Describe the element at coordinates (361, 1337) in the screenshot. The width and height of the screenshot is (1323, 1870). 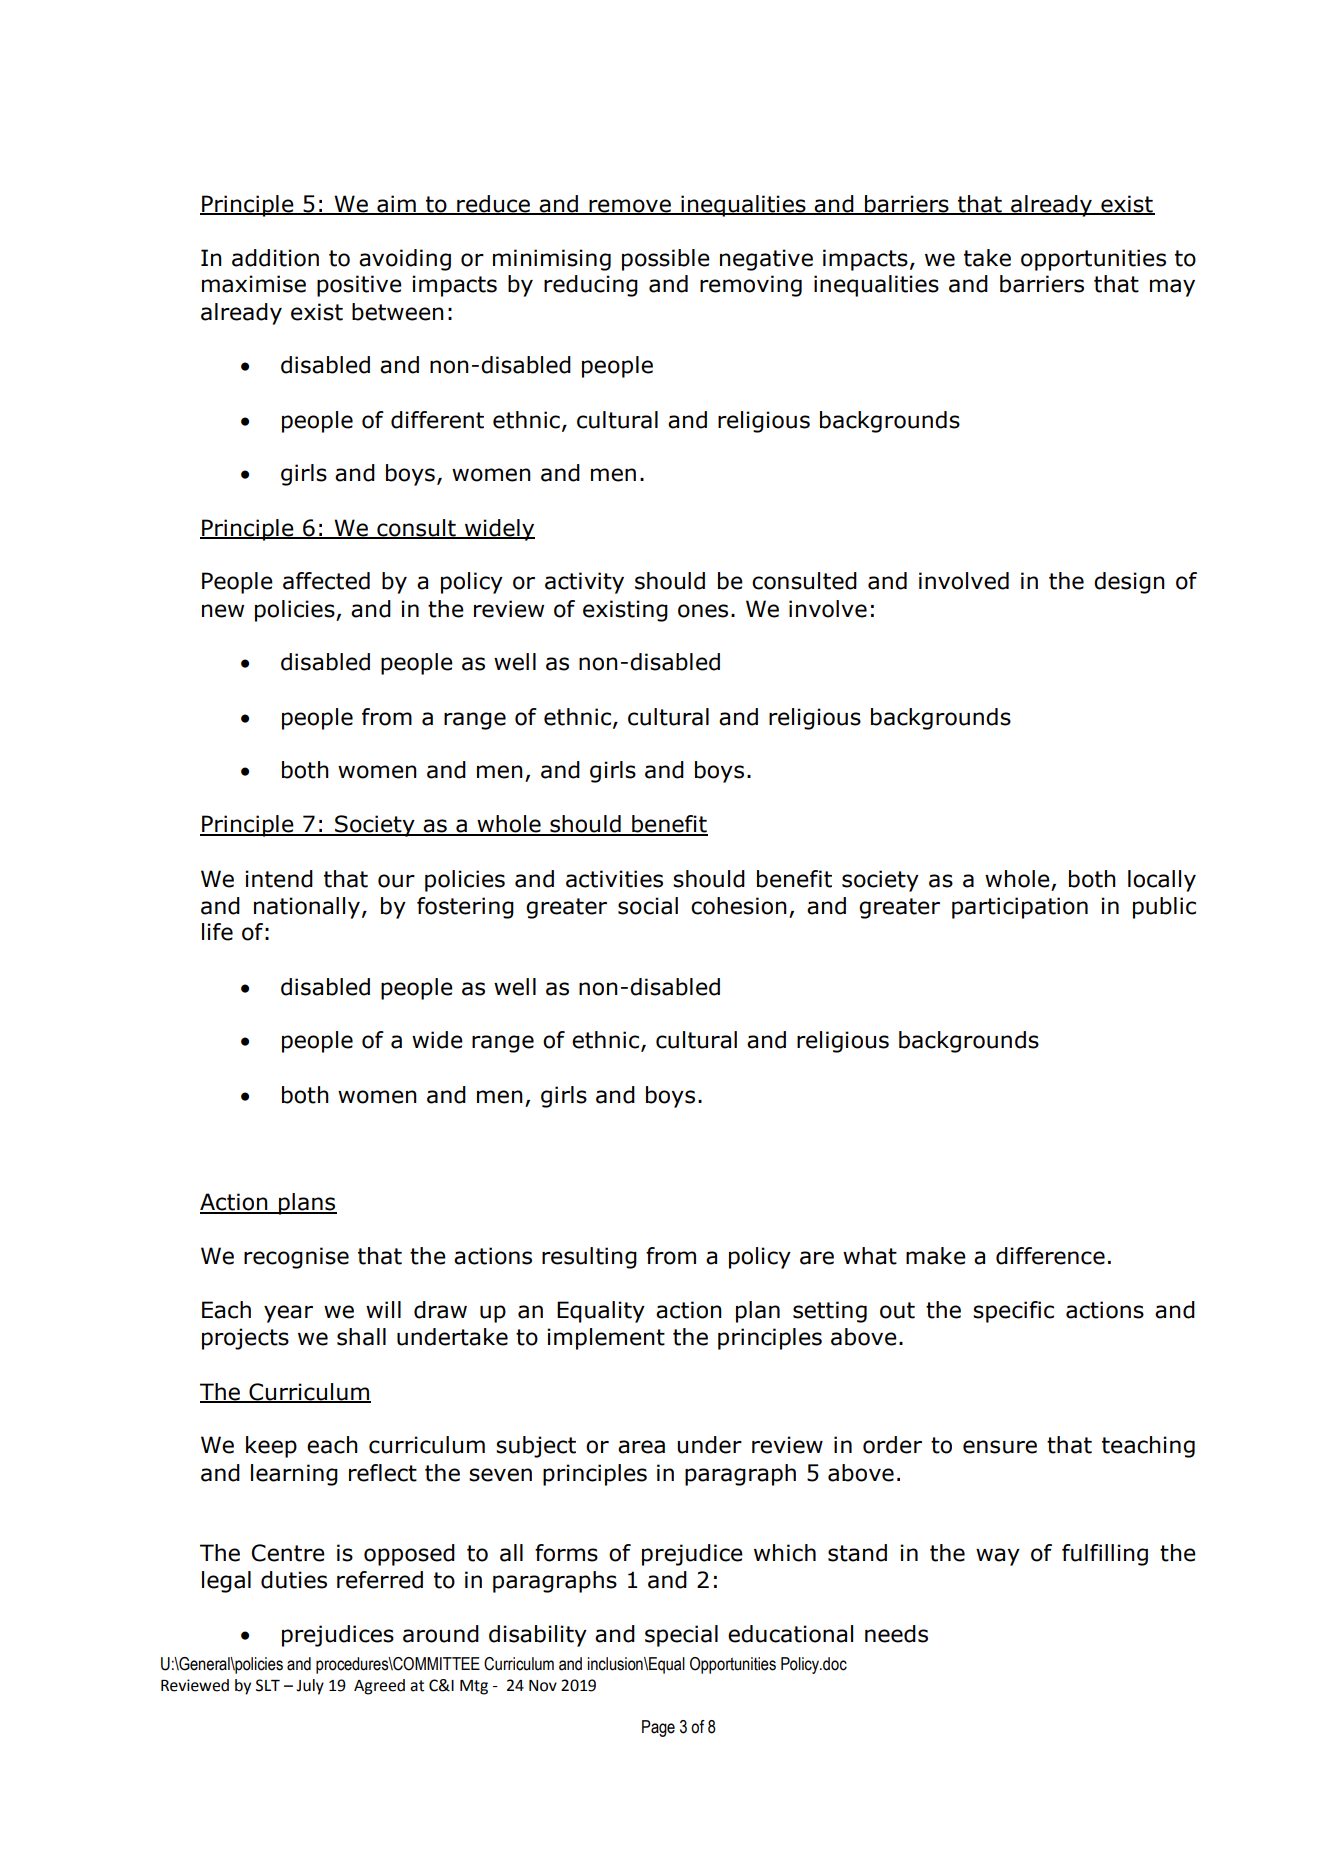
I see `shall` at that location.
